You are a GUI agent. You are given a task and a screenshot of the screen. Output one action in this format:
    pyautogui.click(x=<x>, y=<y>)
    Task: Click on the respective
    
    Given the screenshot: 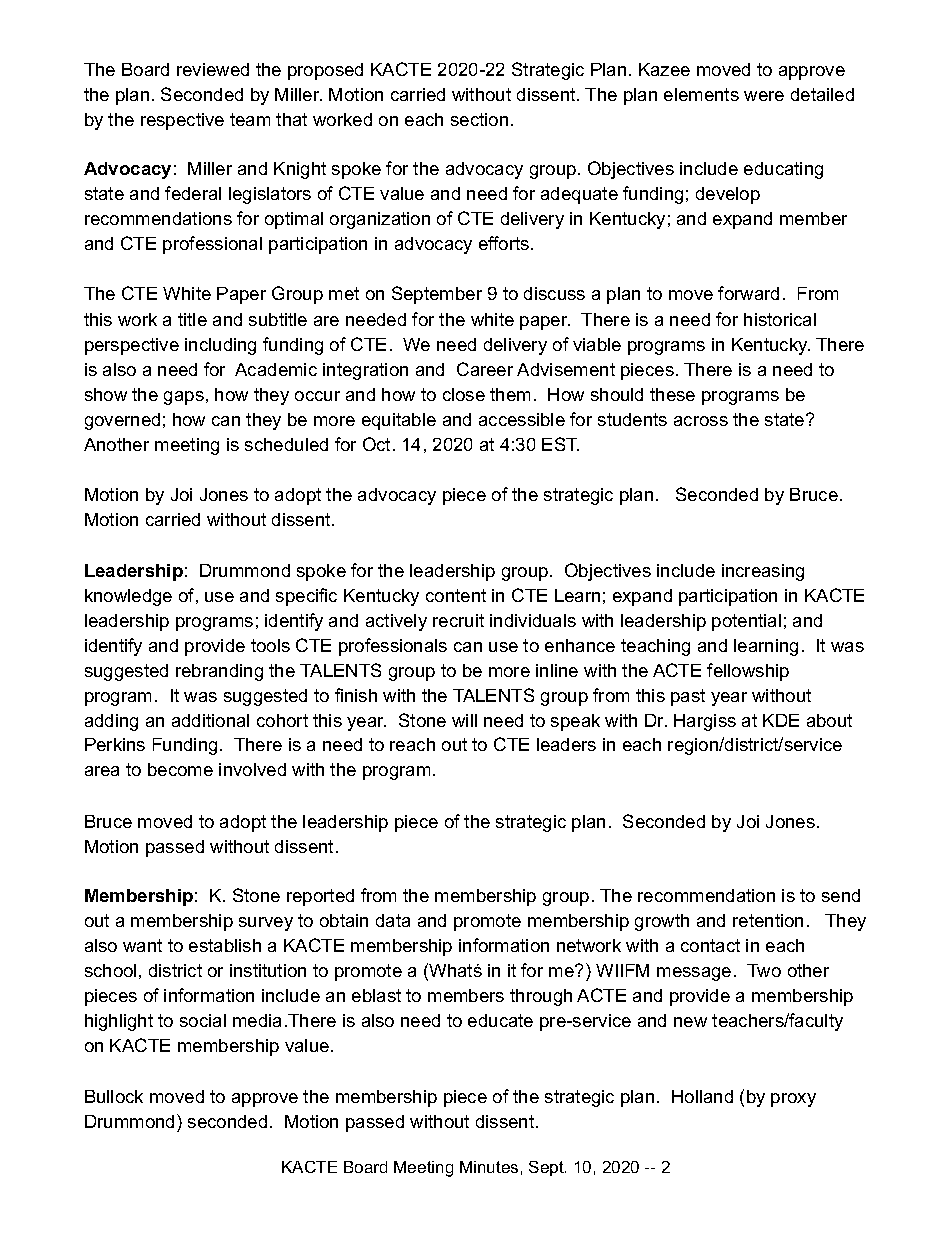 What is the action you would take?
    pyautogui.click(x=182, y=121)
